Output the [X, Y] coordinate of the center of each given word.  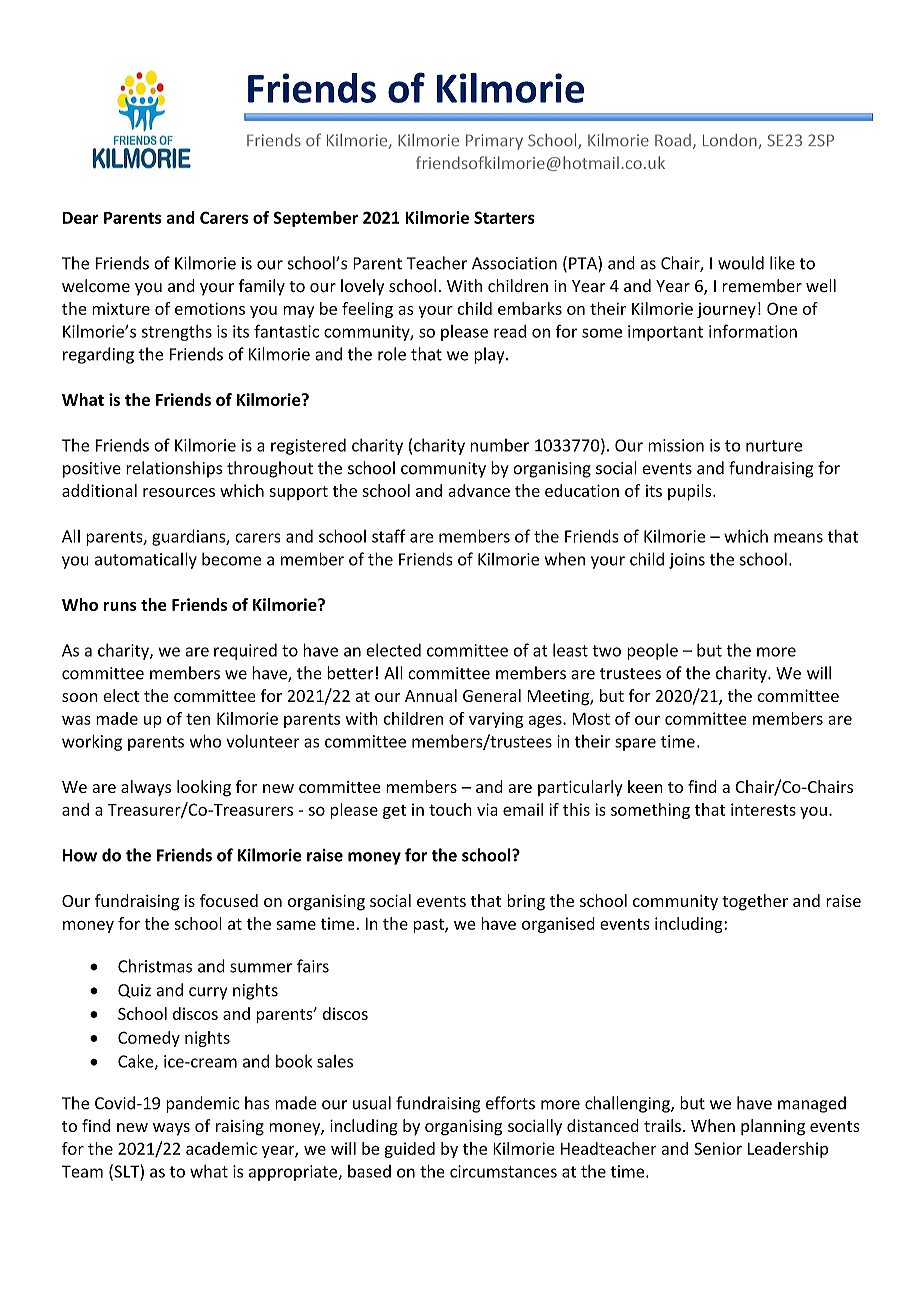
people [652, 651]
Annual [431, 695]
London [731, 141]
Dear [81, 218]
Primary [494, 142]
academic [221, 1148]
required [245, 651]
